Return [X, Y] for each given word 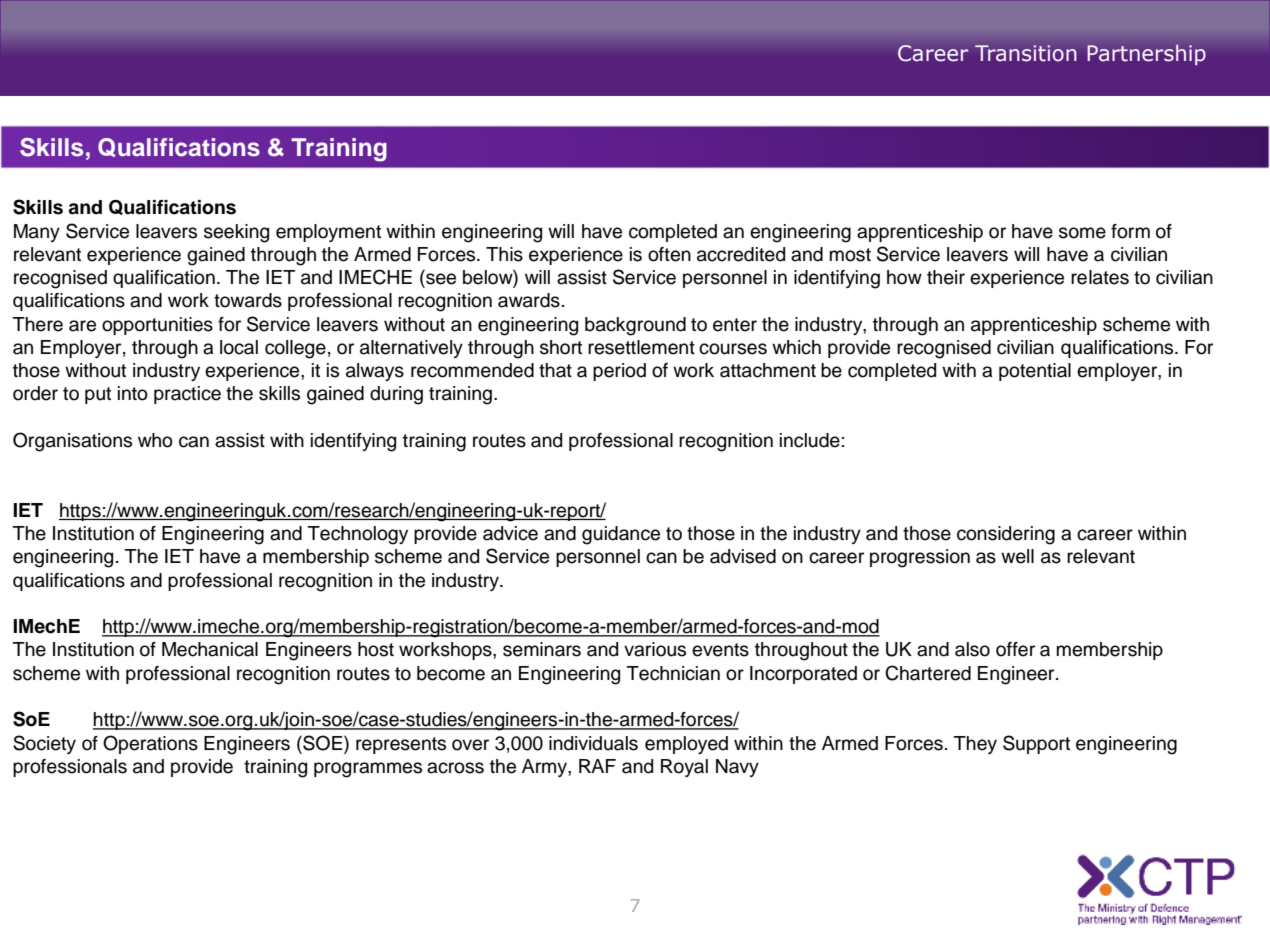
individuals [593, 743]
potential [1035, 372]
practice [187, 395]
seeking [236, 233]
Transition [1025, 53]
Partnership [1146, 55]
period [619, 372]
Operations [150, 744]
